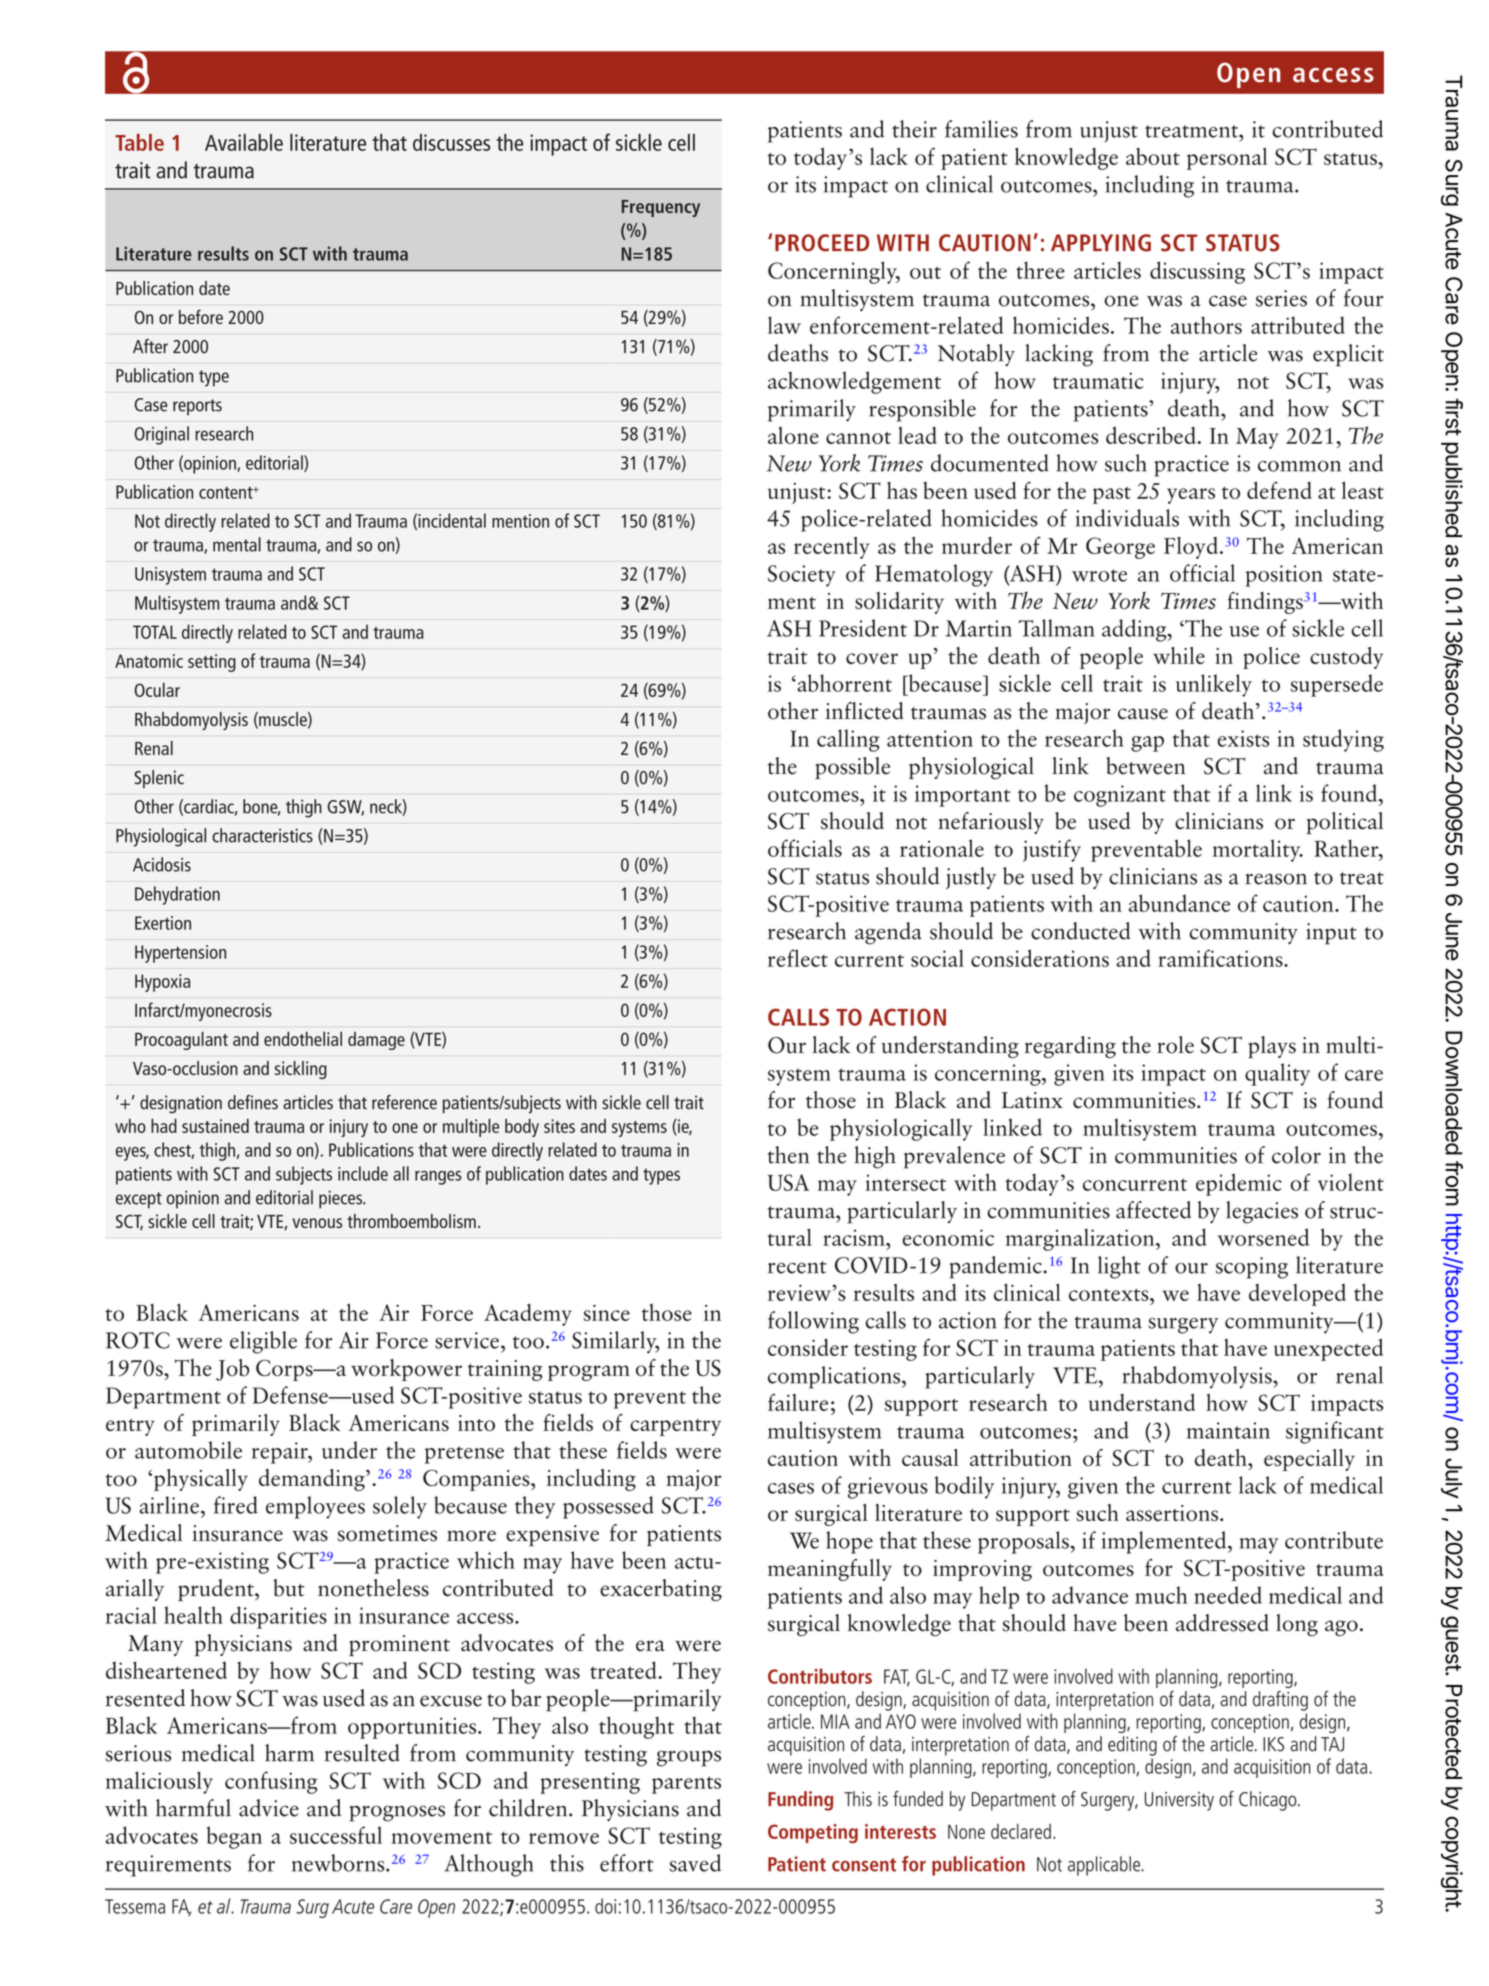 Image resolution: width=1489 pixels, height=1986 pixels. What do you see at coordinates (1227, 158) in the screenshot?
I see `personal` at bounding box center [1227, 158].
